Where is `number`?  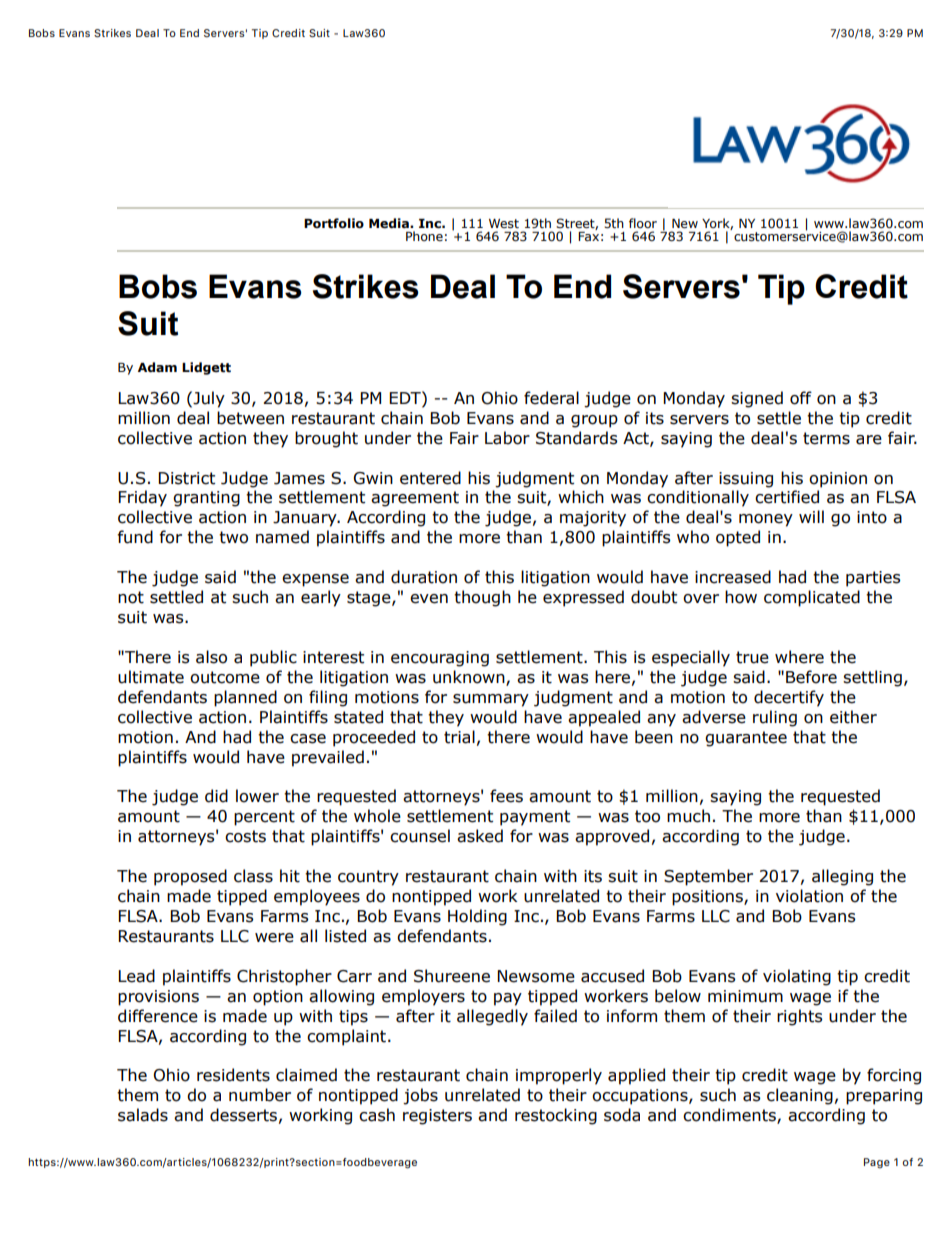 number is located at coordinates (260, 1095).
